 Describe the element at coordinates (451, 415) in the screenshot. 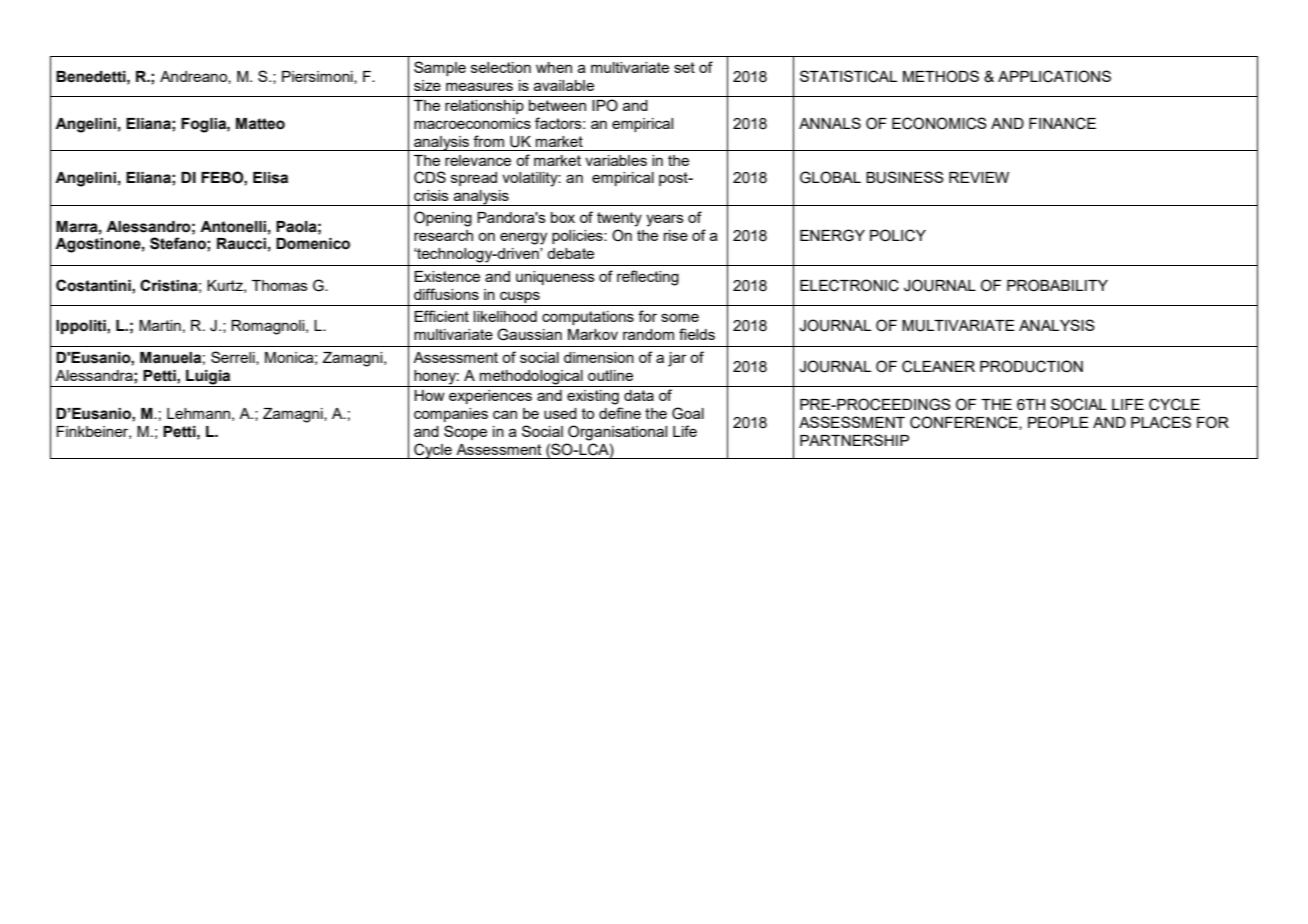

I see `companies` at that location.
